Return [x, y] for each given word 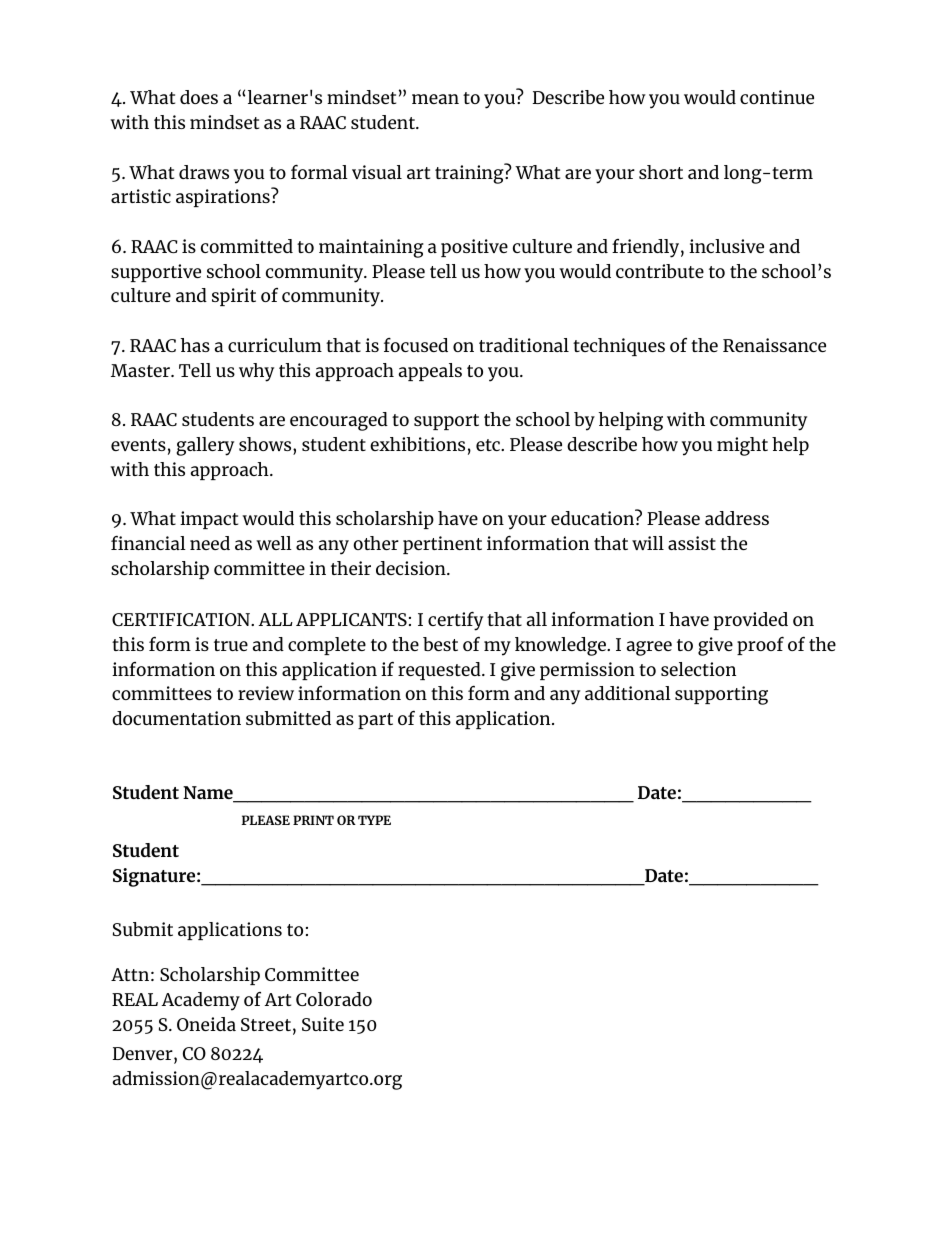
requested [440, 671]
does [199, 97]
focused [416, 345]
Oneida [206, 1024]
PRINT [313, 820]
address [737, 518]
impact [209, 520]
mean [435, 99]
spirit [234, 297]
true [231, 645]
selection [698, 669]
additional [628, 693]
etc [489, 445]
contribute [660, 271]
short [661, 172]
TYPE [374, 820]
